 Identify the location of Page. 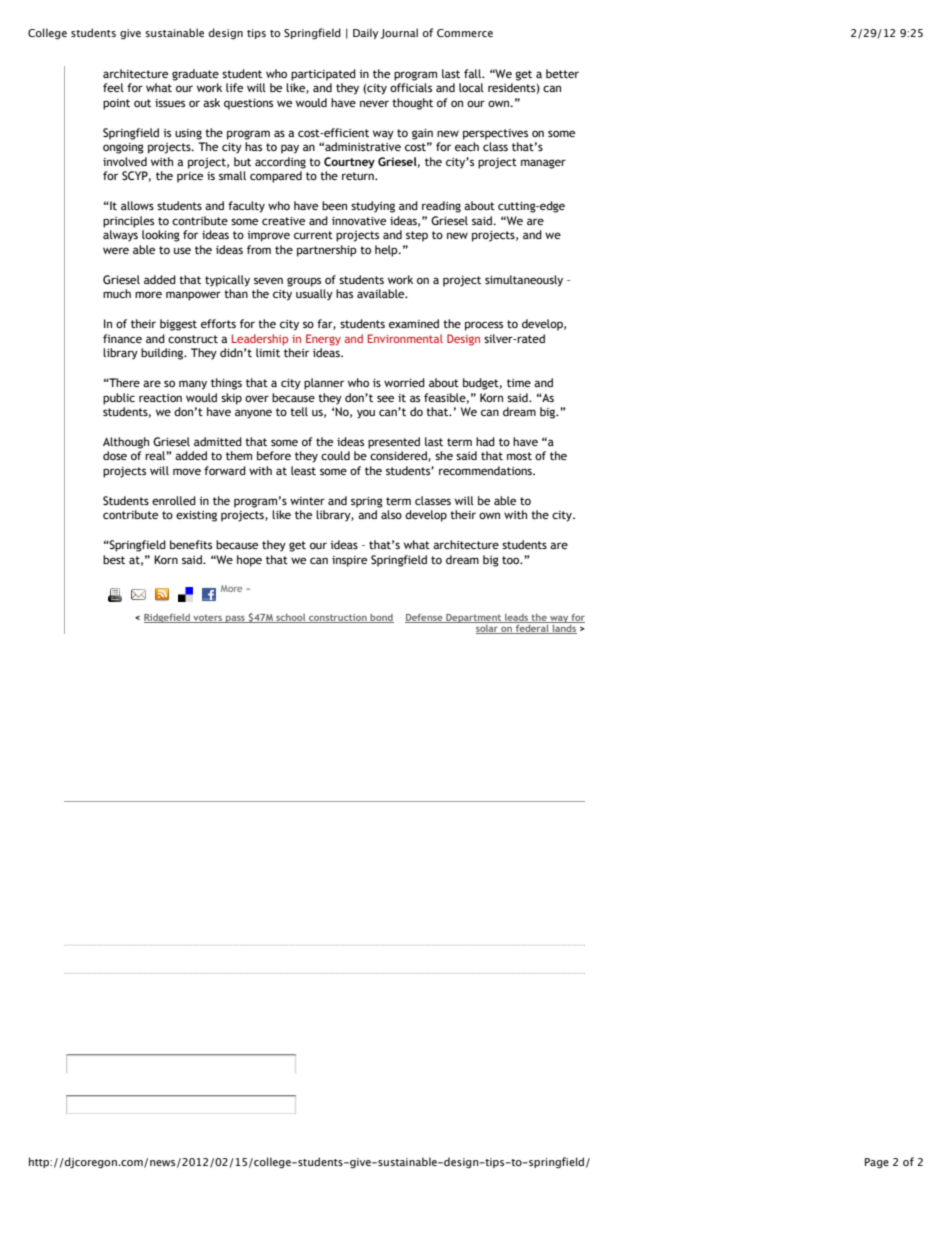
(877, 1163).
